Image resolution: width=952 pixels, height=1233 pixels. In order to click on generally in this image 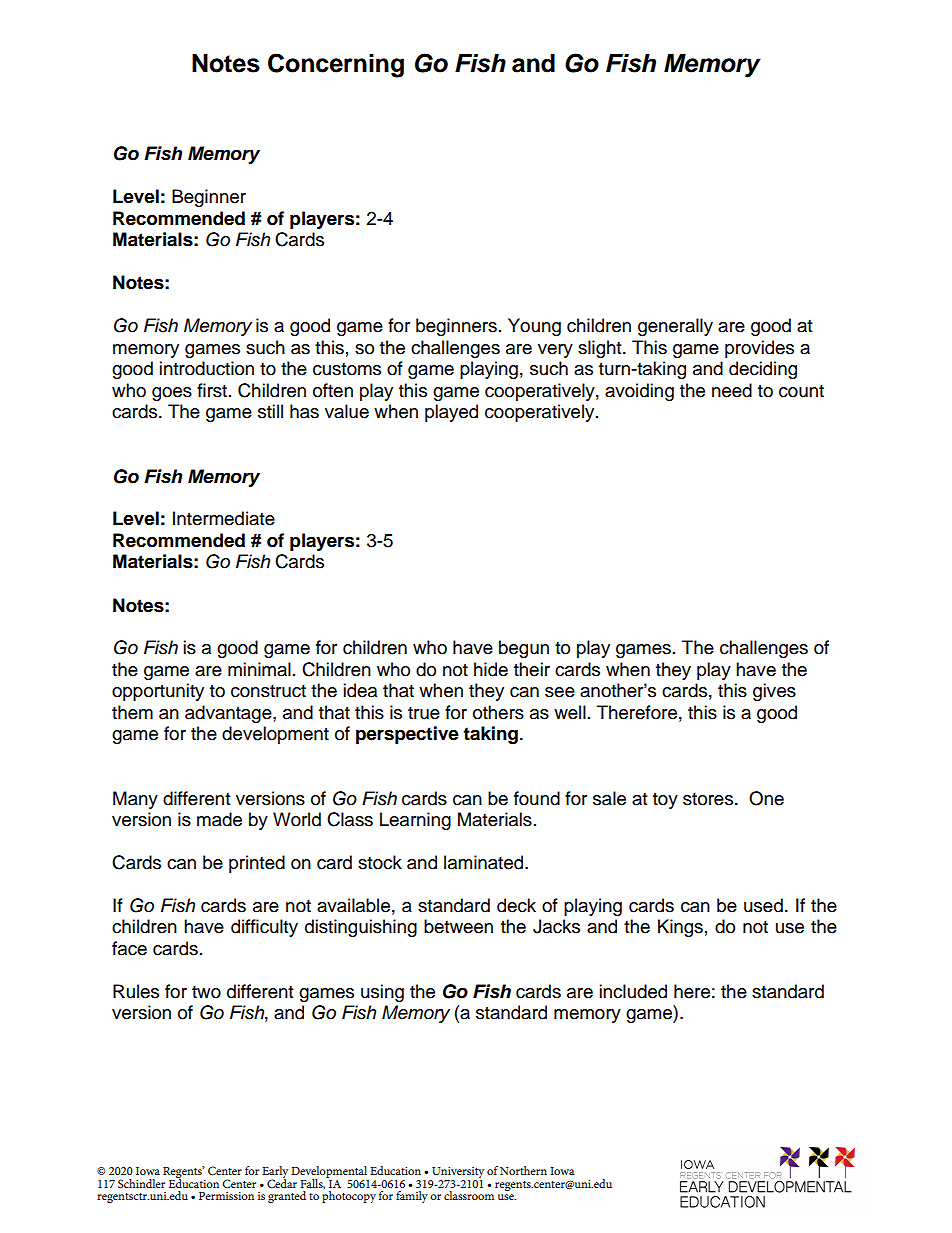, I will do `click(675, 327)`.
